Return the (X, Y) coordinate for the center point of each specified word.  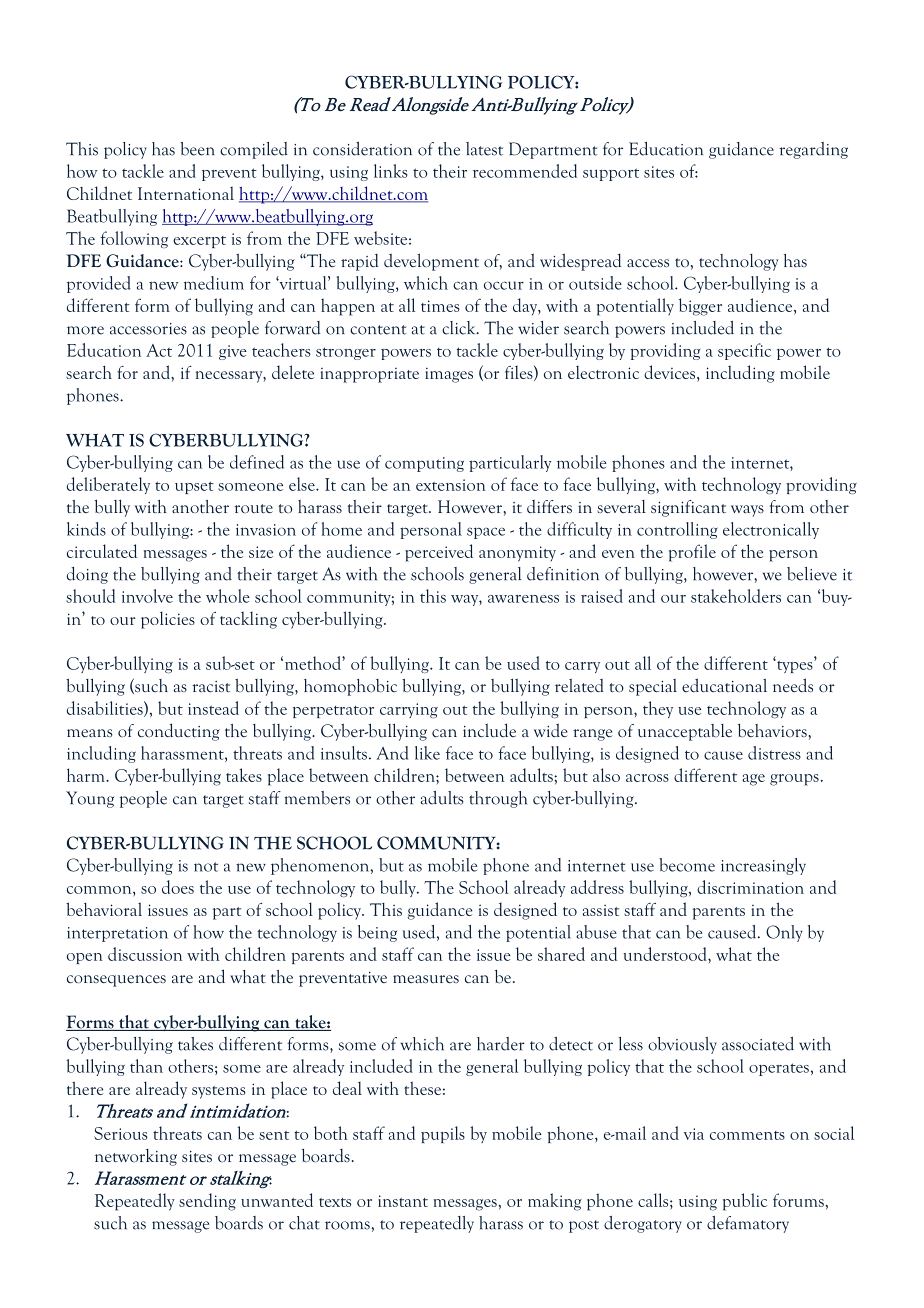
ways (747, 511)
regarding (813, 150)
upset (194, 488)
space (486, 533)
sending (207, 1202)
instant (403, 1201)
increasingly (763, 866)
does (178, 887)
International (186, 193)
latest (484, 149)
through (498, 799)
